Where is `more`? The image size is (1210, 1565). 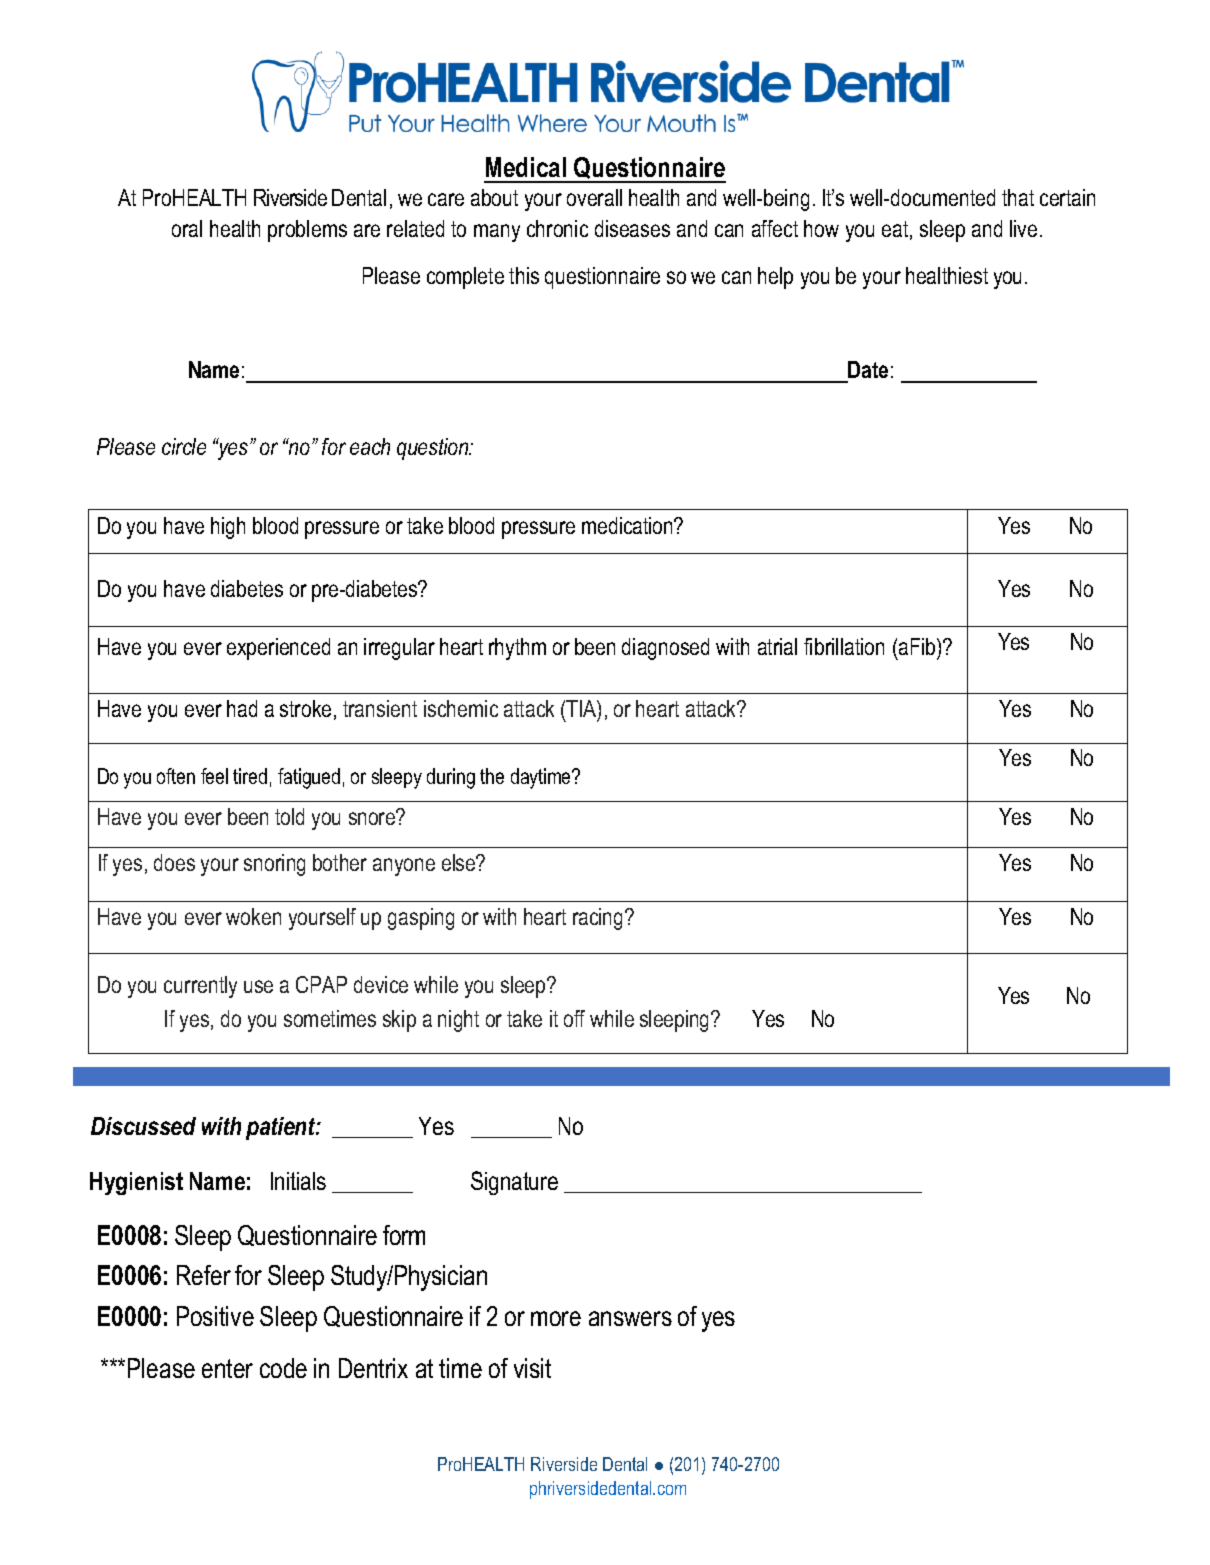 more is located at coordinates (556, 1318).
